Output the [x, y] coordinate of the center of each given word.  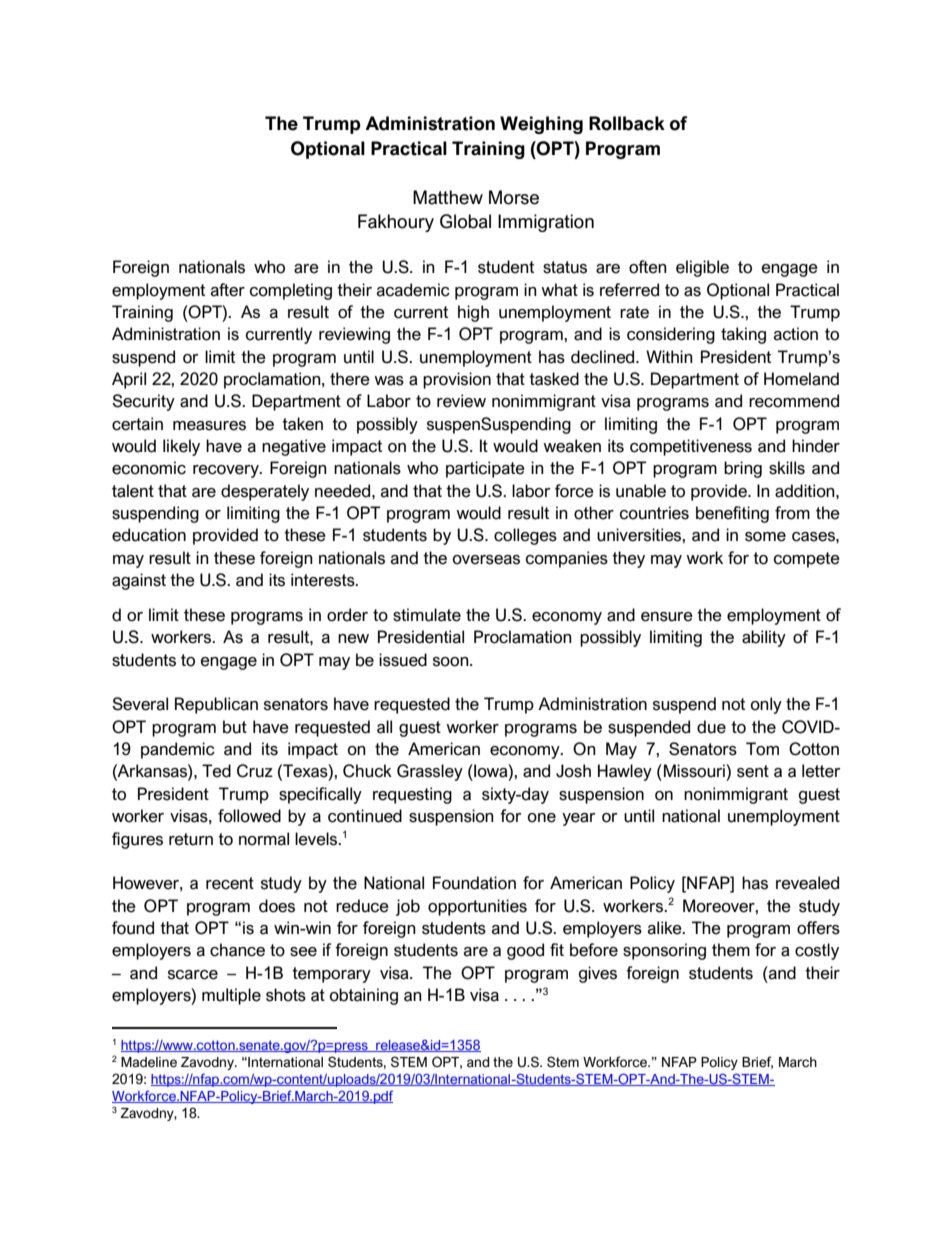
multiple [231, 996]
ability [764, 638]
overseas [486, 560]
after [228, 290]
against [139, 581]
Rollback [627, 123]
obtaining [364, 996]
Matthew [448, 197]
